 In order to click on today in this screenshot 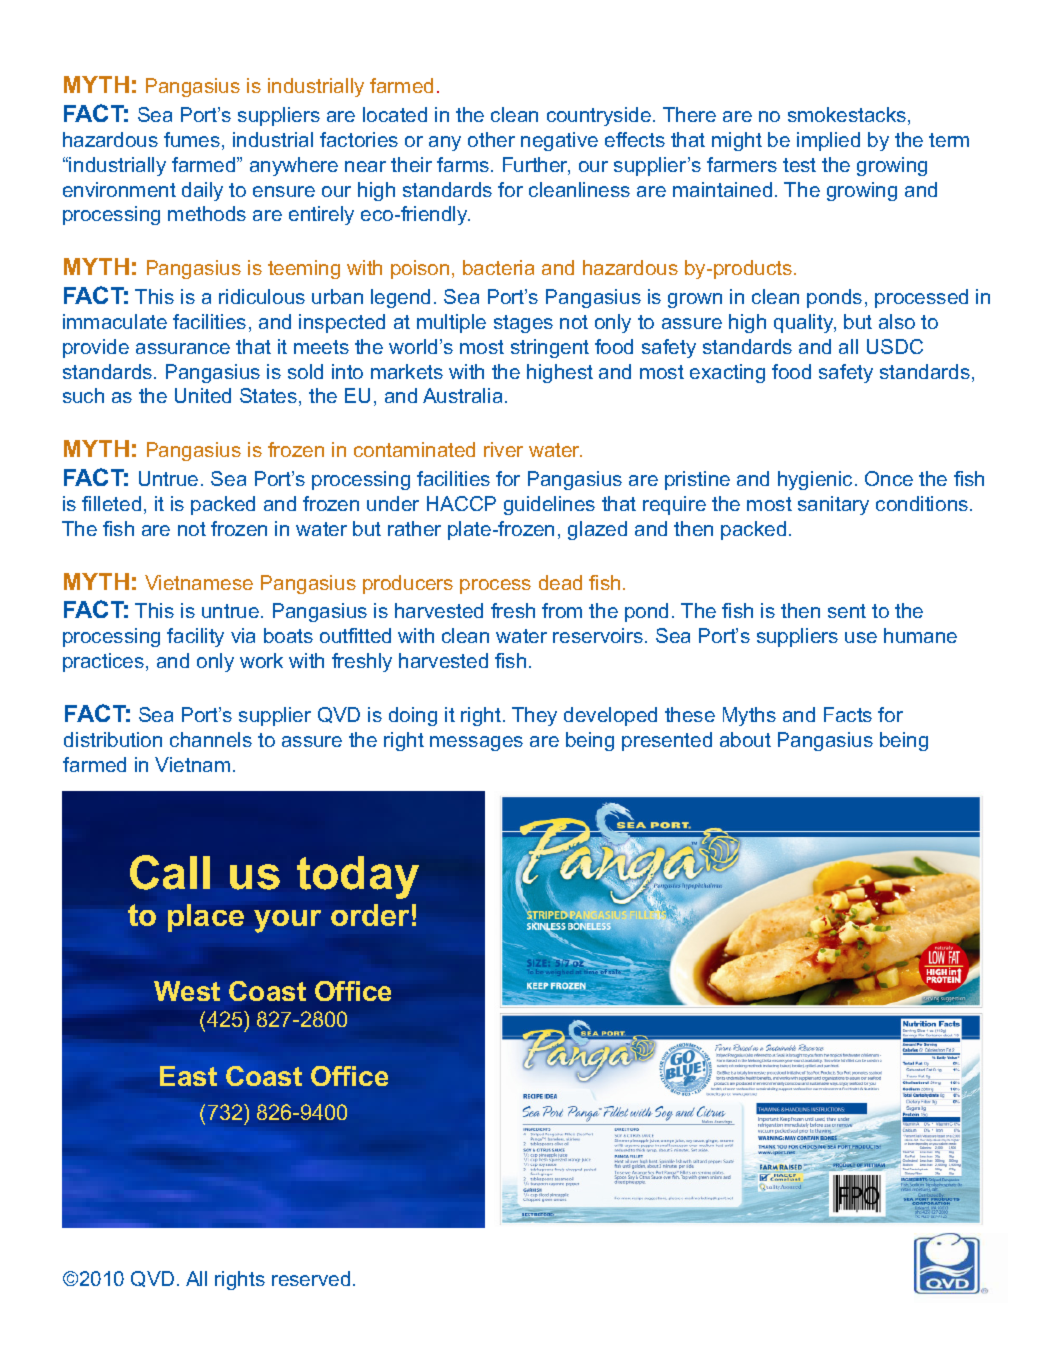, I will do `click(358, 877)`.
